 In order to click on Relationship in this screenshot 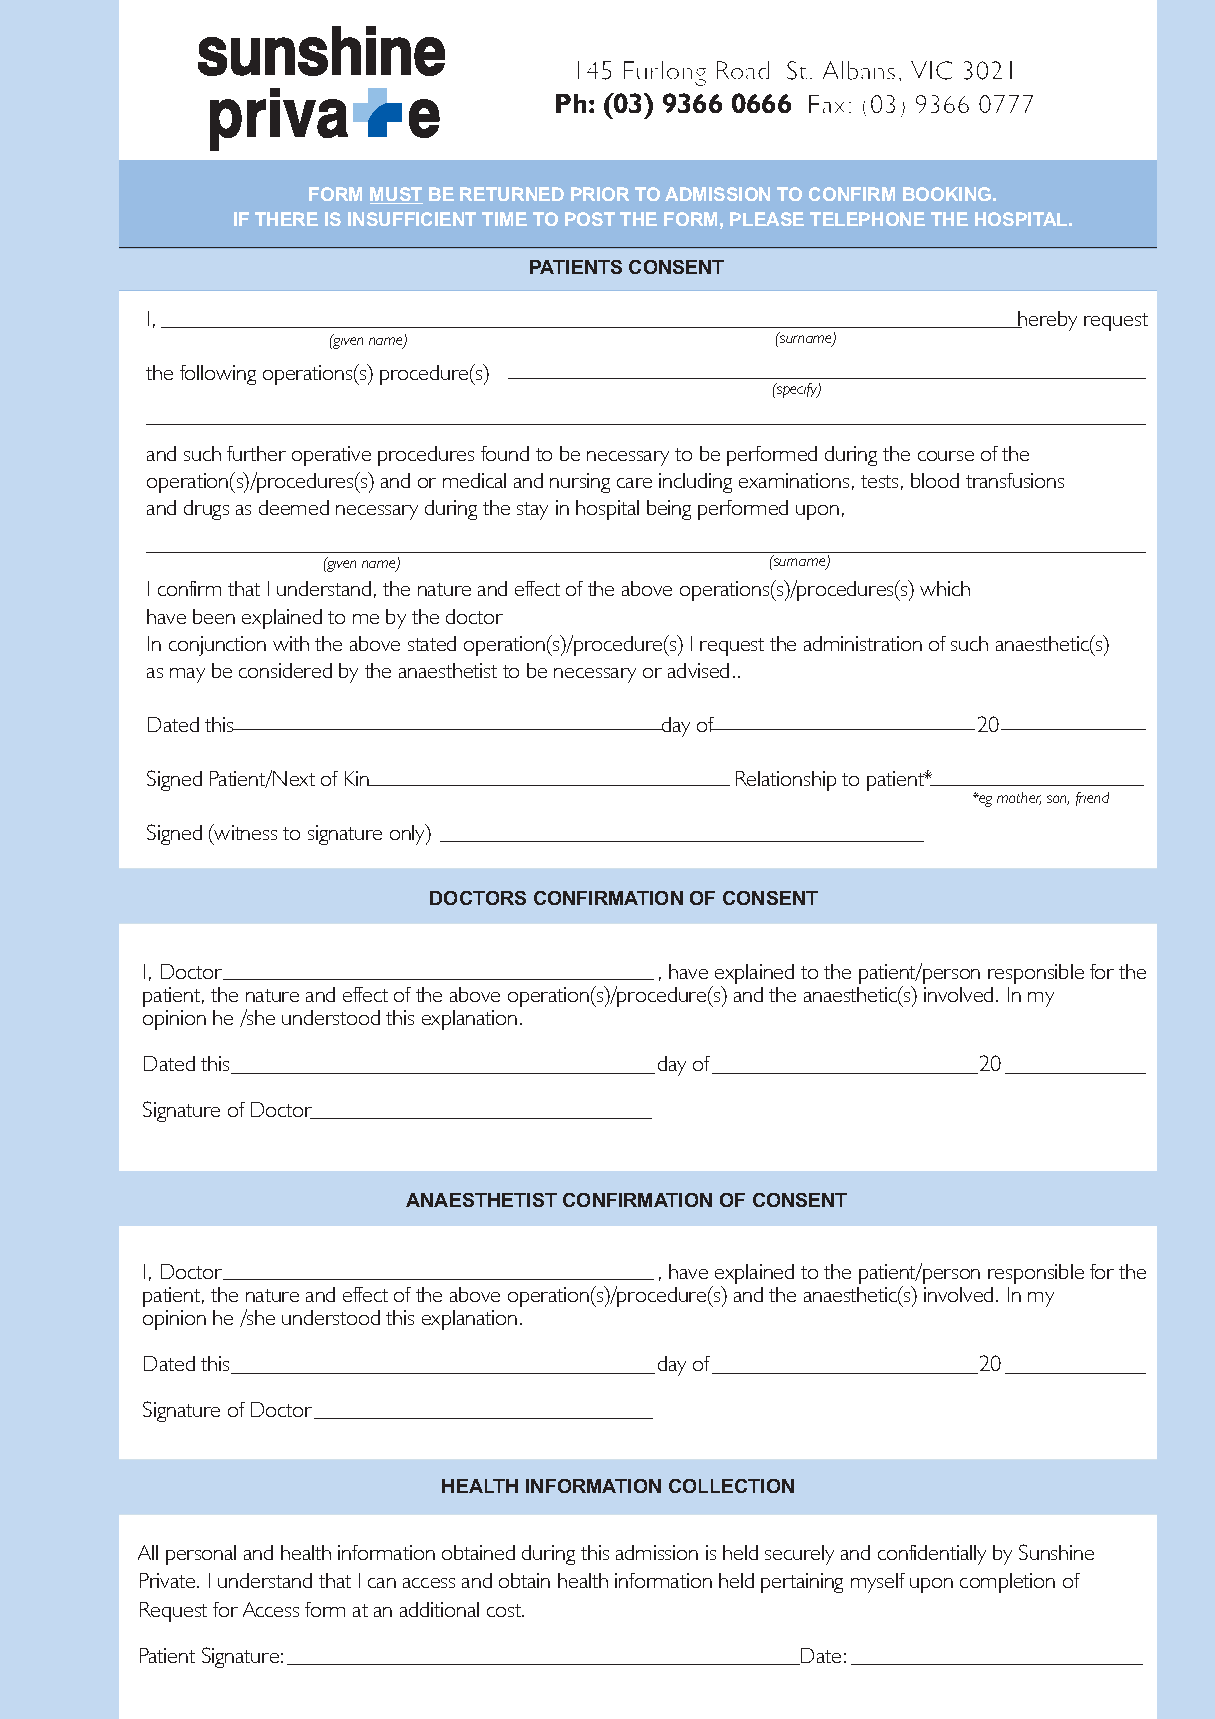, I will do `click(786, 781)`.
